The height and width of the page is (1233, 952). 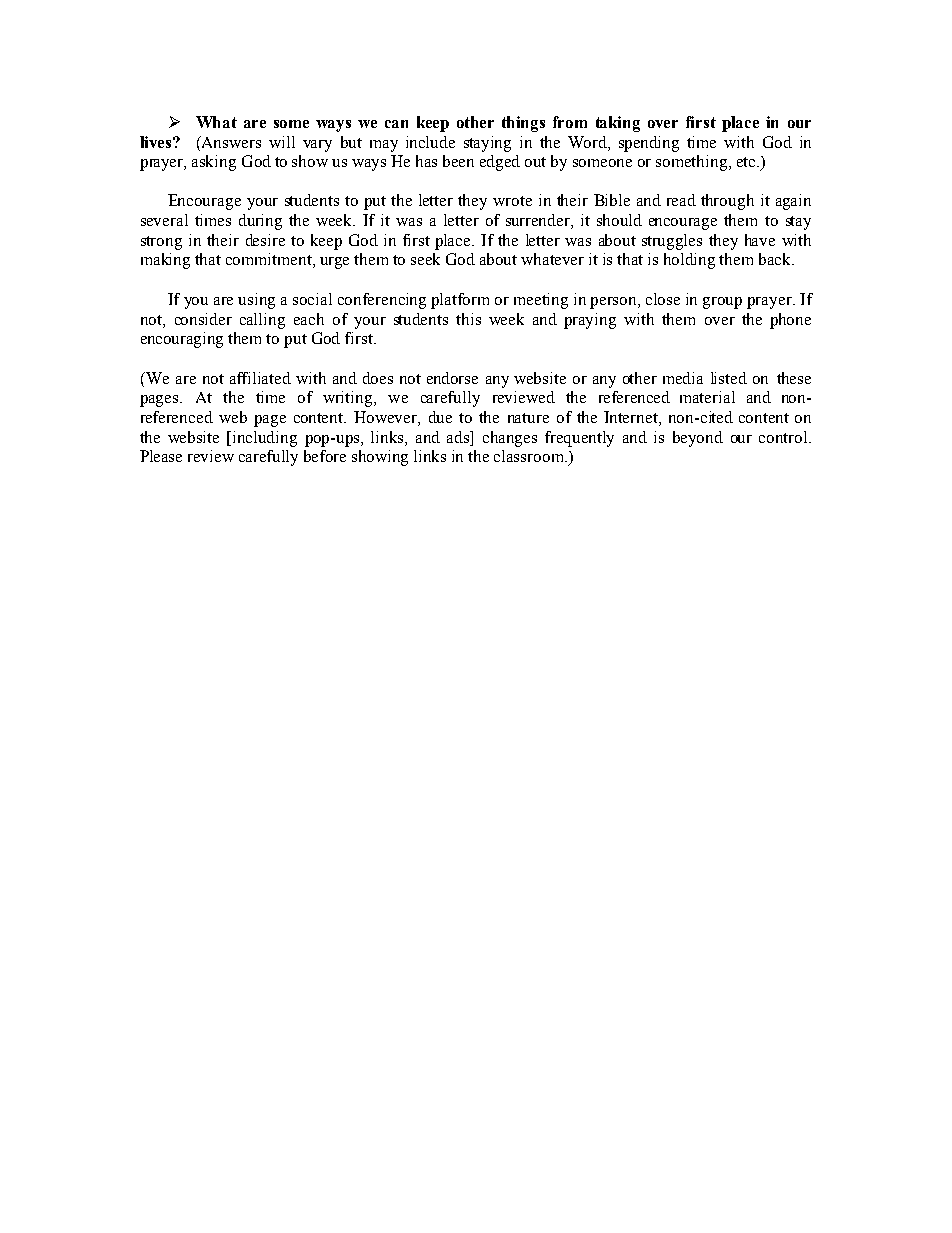 What do you see at coordinates (727, 202) in the page?
I see `through` at bounding box center [727, 202].
